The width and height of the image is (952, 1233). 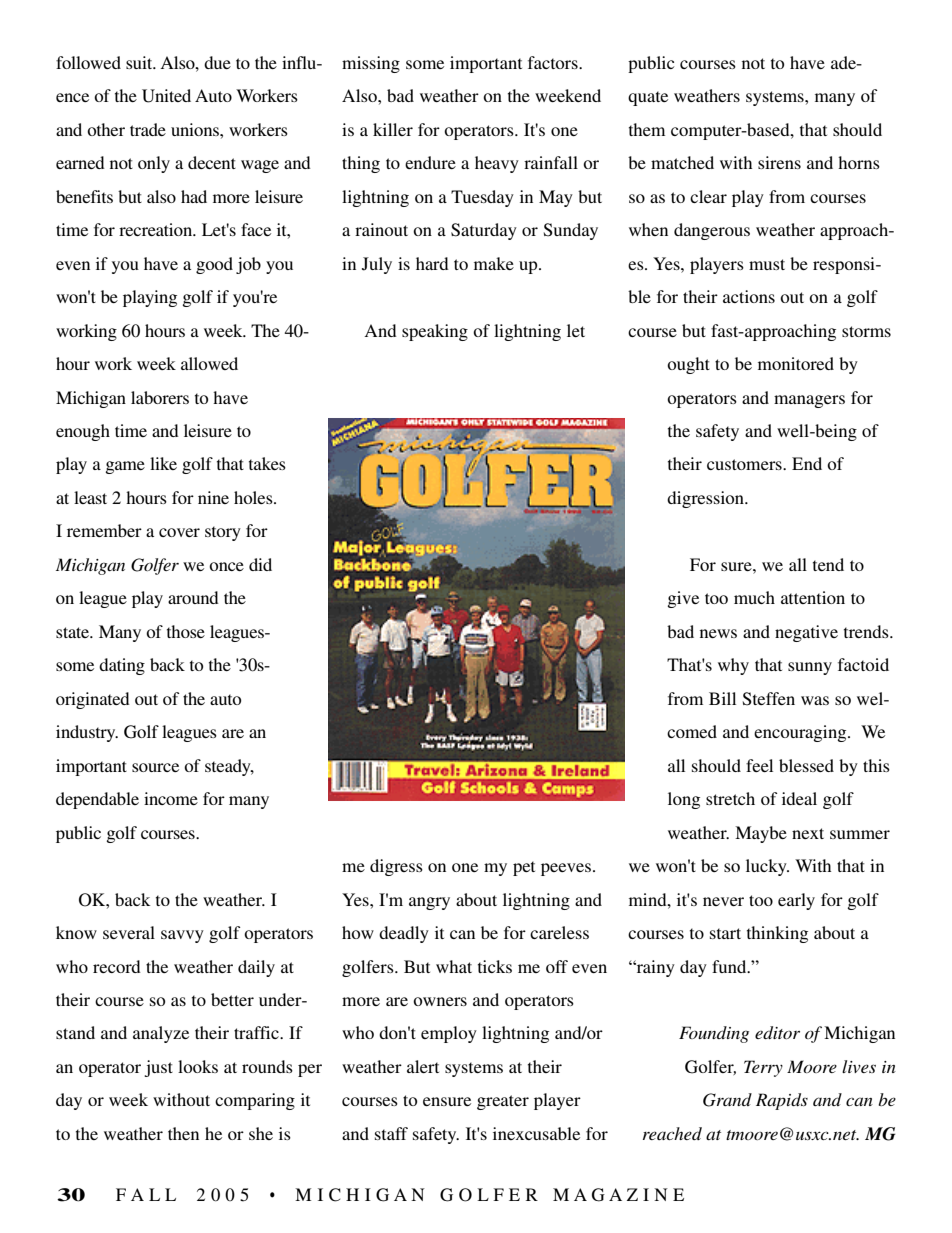 I want to click on laborers, so click(x=160, y=397).
